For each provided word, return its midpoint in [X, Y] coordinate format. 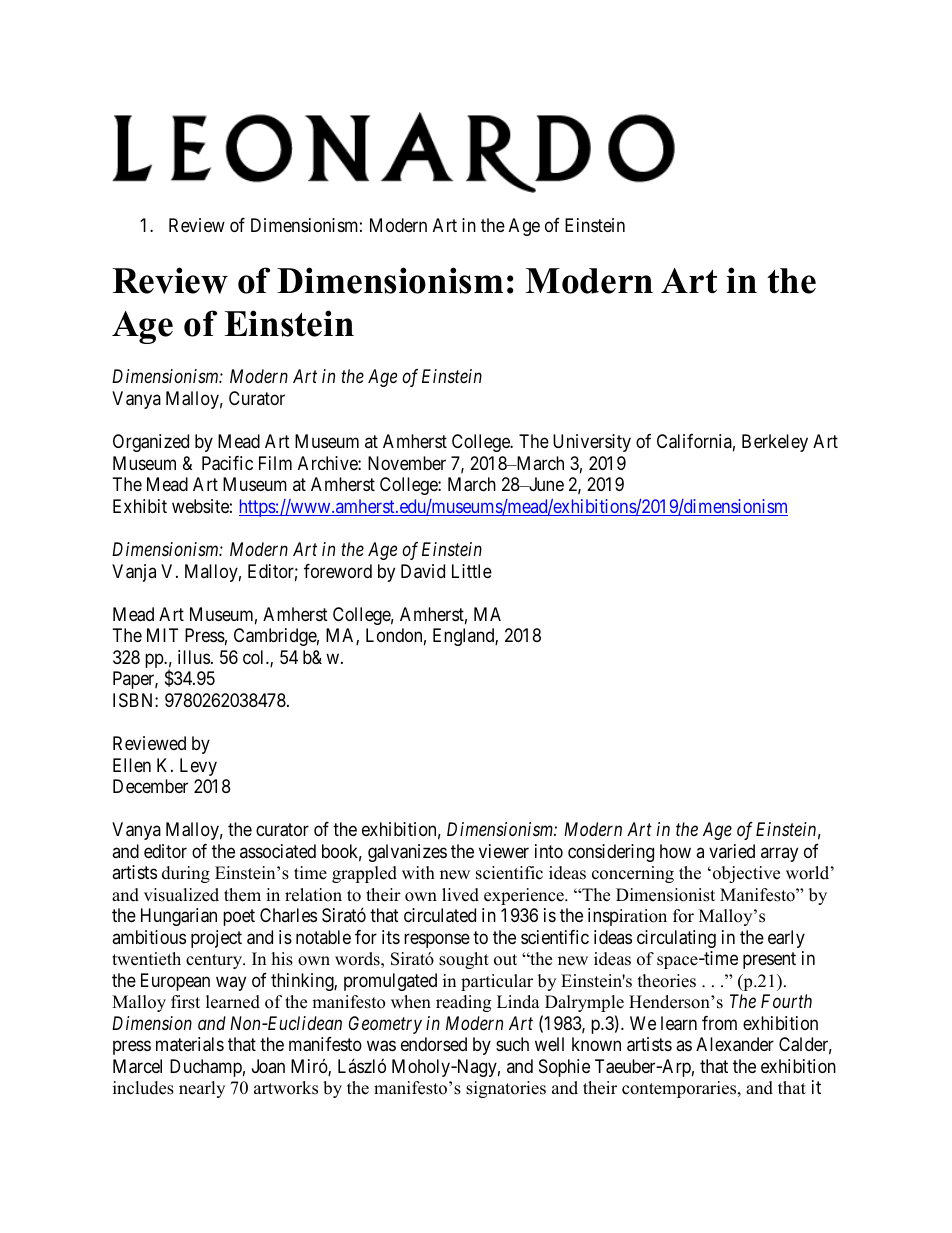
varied [732, 851]
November [407, 463]
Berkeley [775, 443]
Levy [198, 767]
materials [190, 1044]
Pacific [227, 463]
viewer [504, 851]
